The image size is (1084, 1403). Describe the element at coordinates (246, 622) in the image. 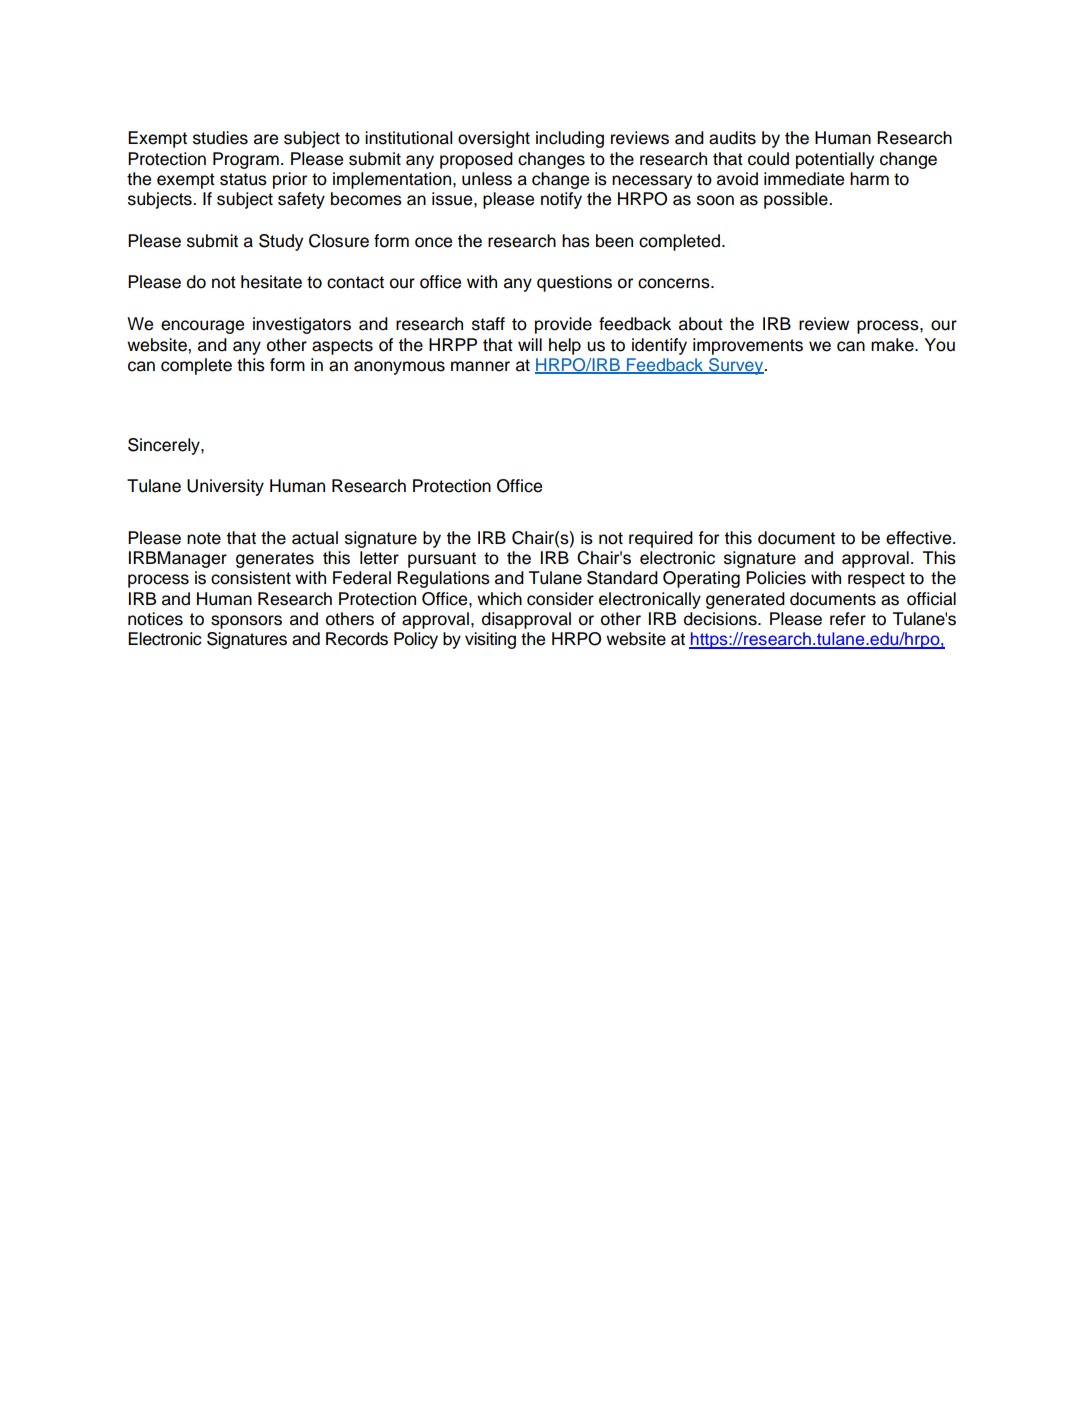

I see `sponsors` at that location.
